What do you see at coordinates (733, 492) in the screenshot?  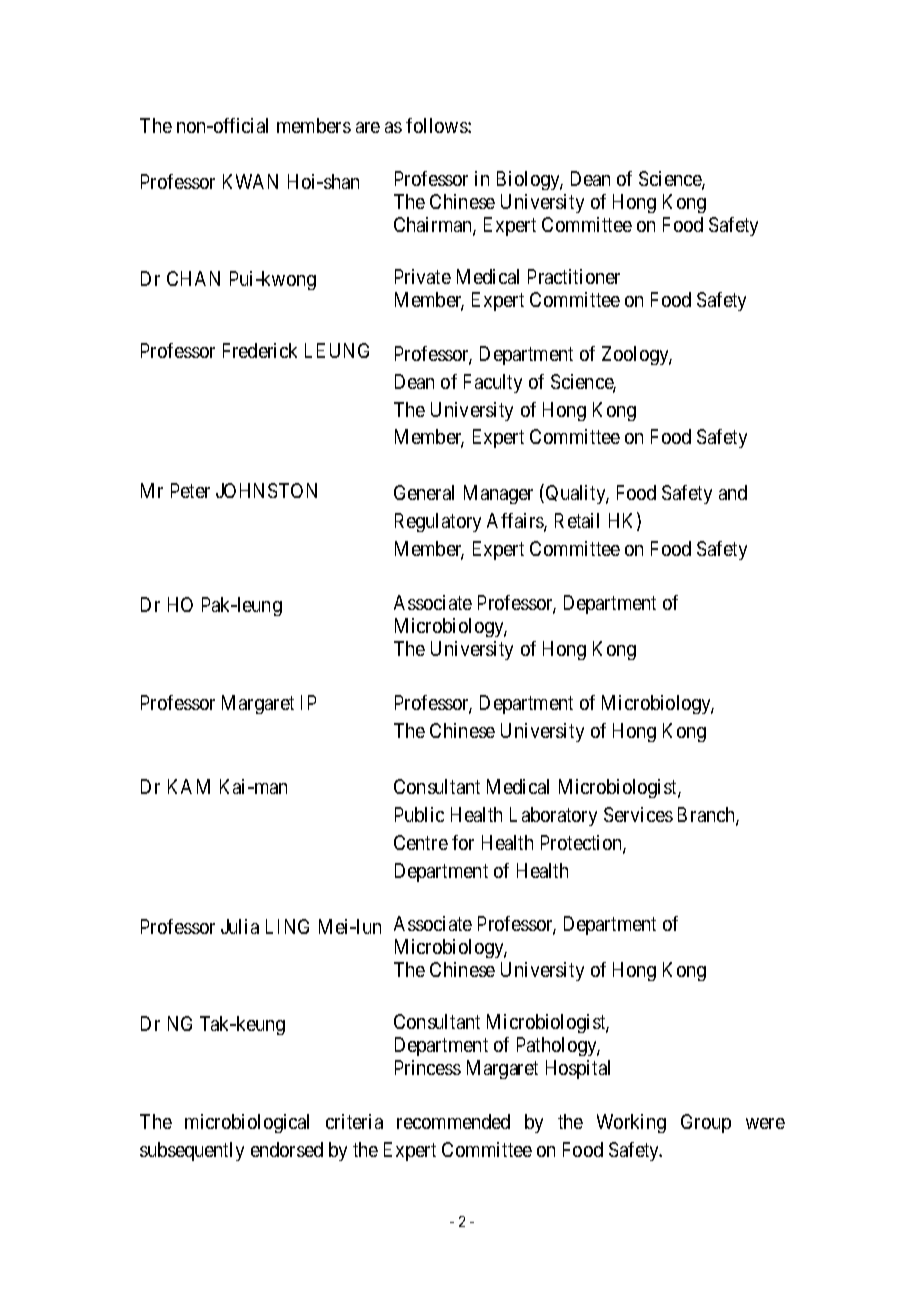 I see `and` at bounding box center [733, 492].
